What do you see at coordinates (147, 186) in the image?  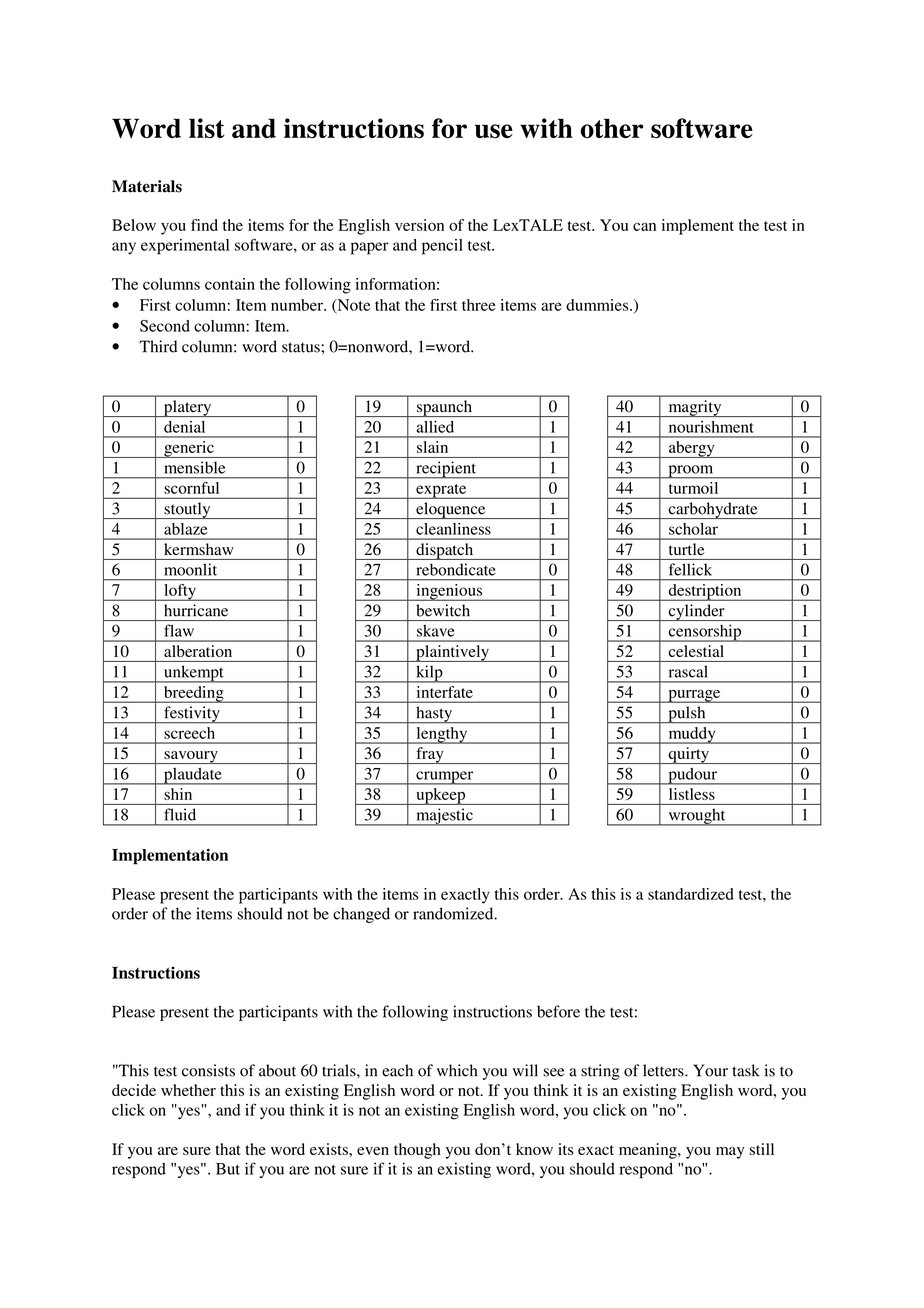 I see `Materials` at bounding box center [147, 186].
